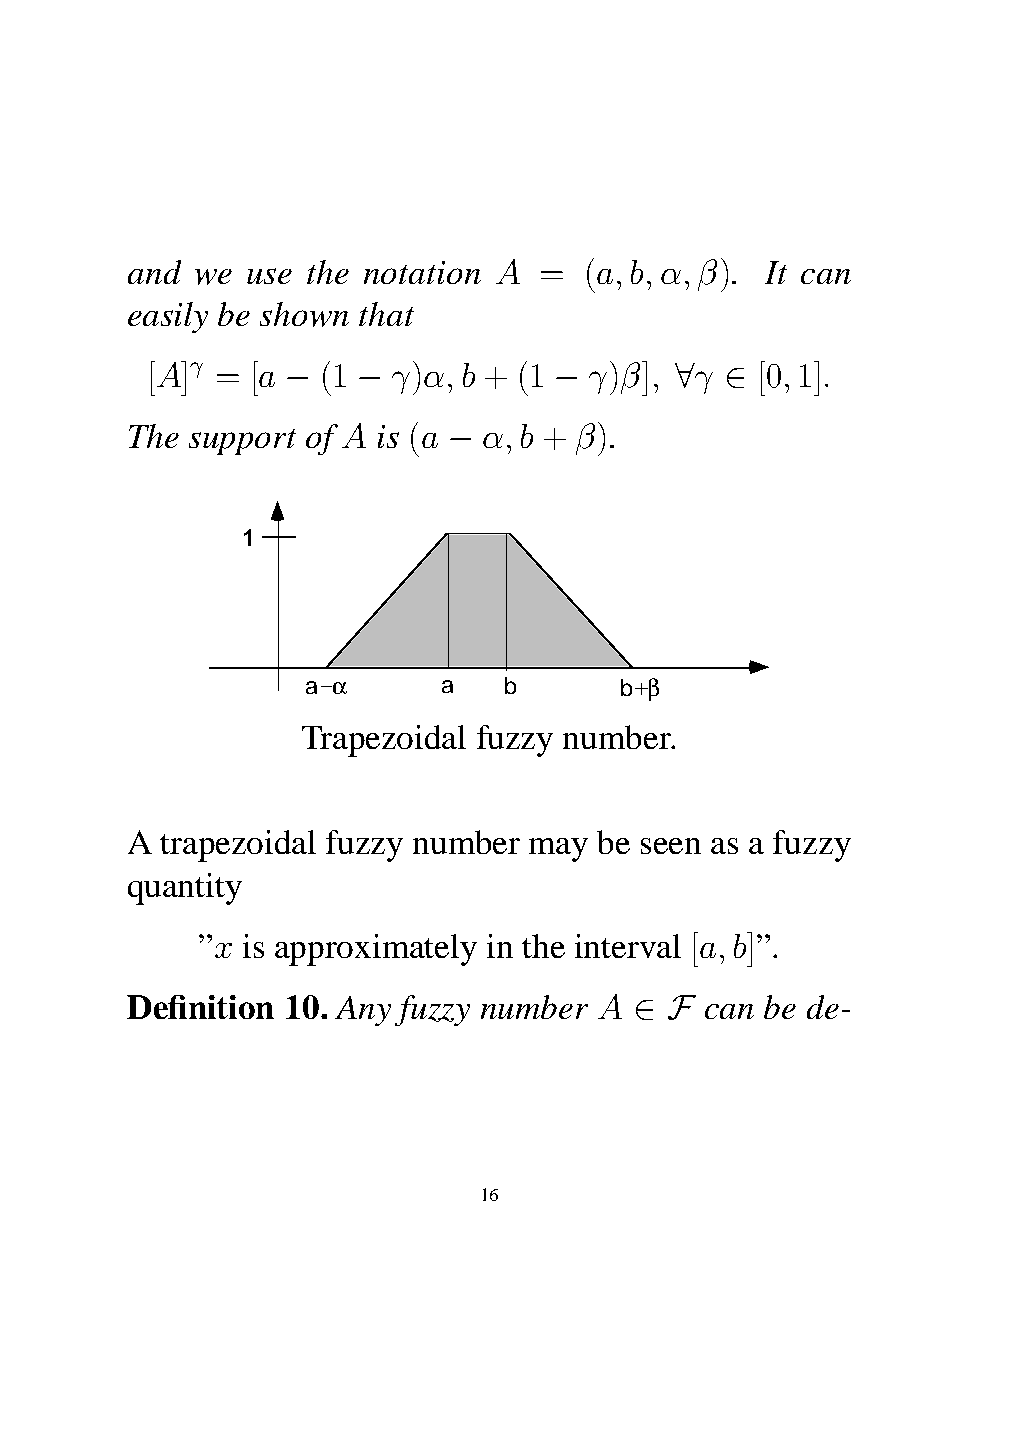 The height and width of the screenshot is (1433, 1013). Describe the element at coordinates (628, 946) in the screenshot. I see `interval` at that location.
